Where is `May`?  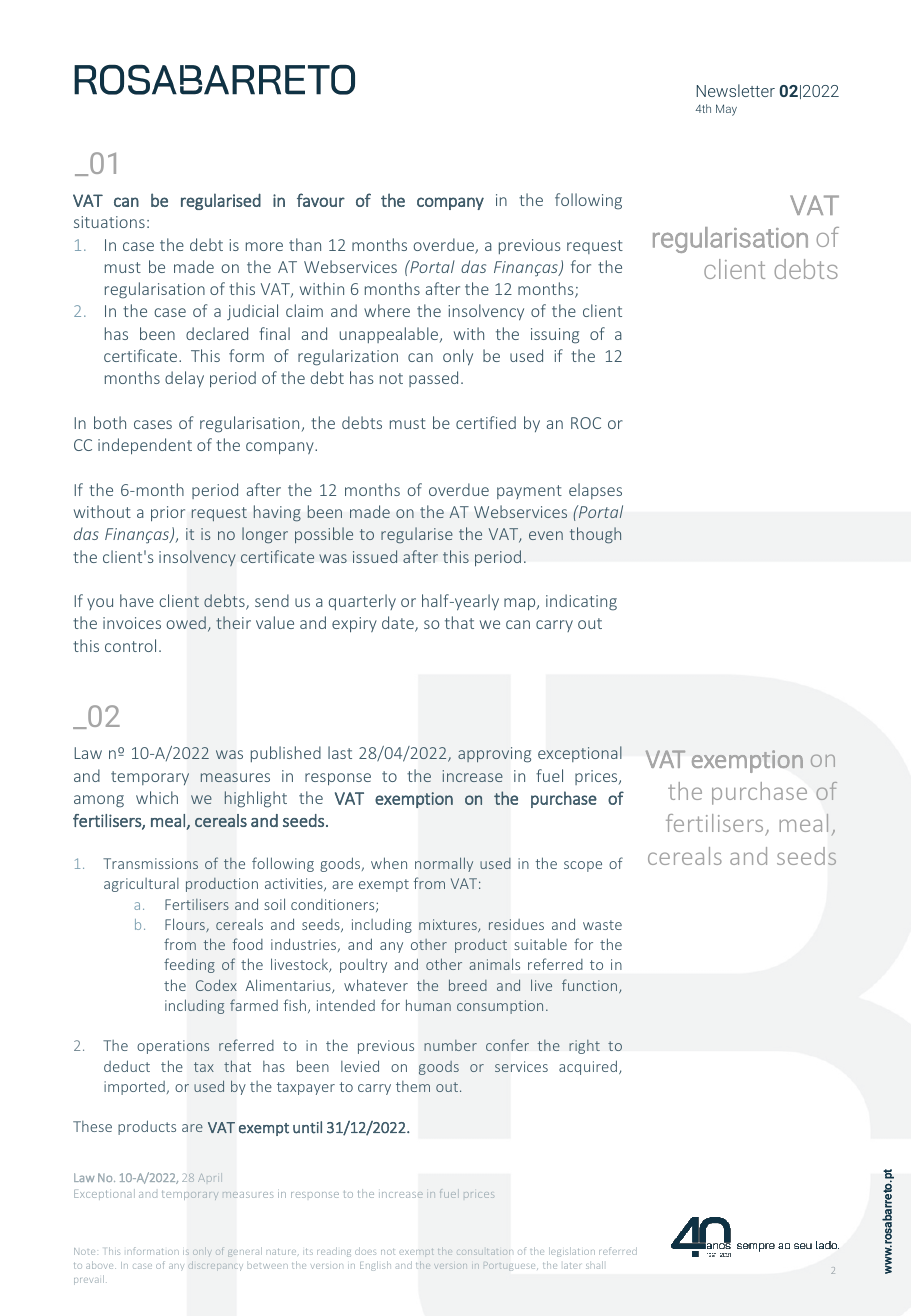 May is located at coordinates (726, 110).
